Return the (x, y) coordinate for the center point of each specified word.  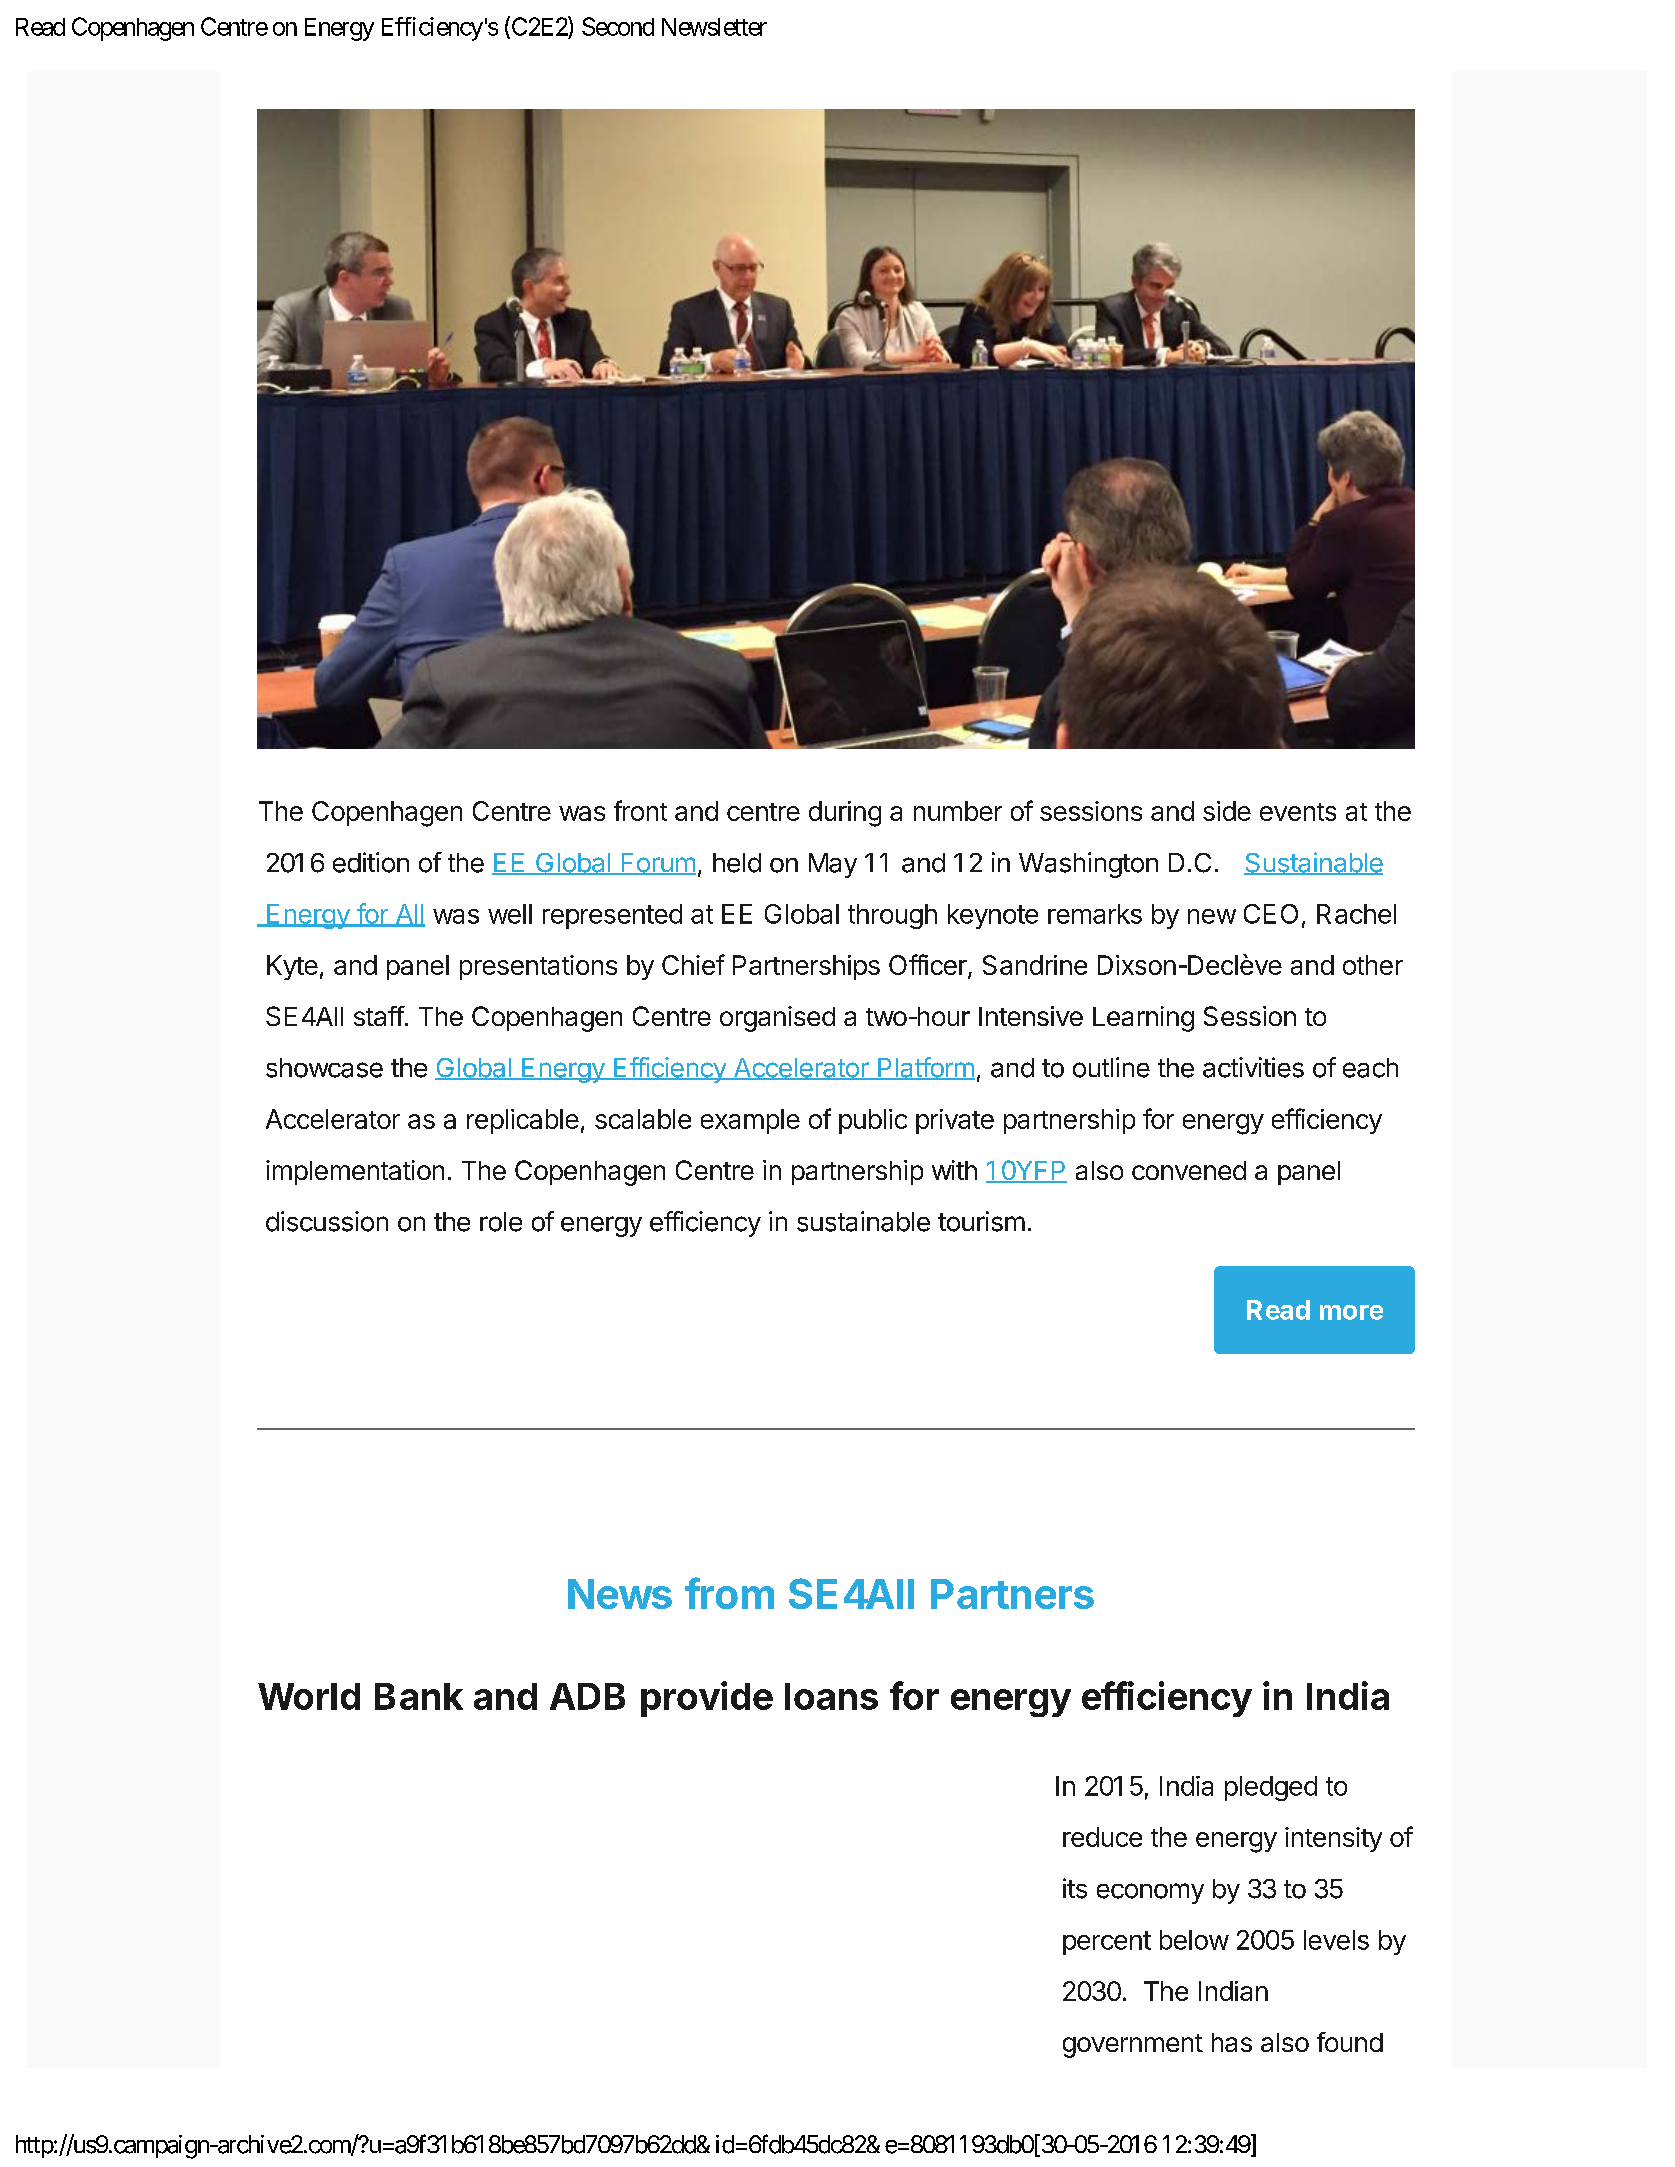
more (1351, 1312)
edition (371, 862)
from (729, 1593)
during (845, 814)
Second (618, 26)
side (1227, 811)
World (309, 1696)
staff (379, 1016)
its (1075, 1888)
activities (1253, 1067)
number (958, 811)
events (1298, 812)
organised (777, 1019)
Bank (419, 1696)
